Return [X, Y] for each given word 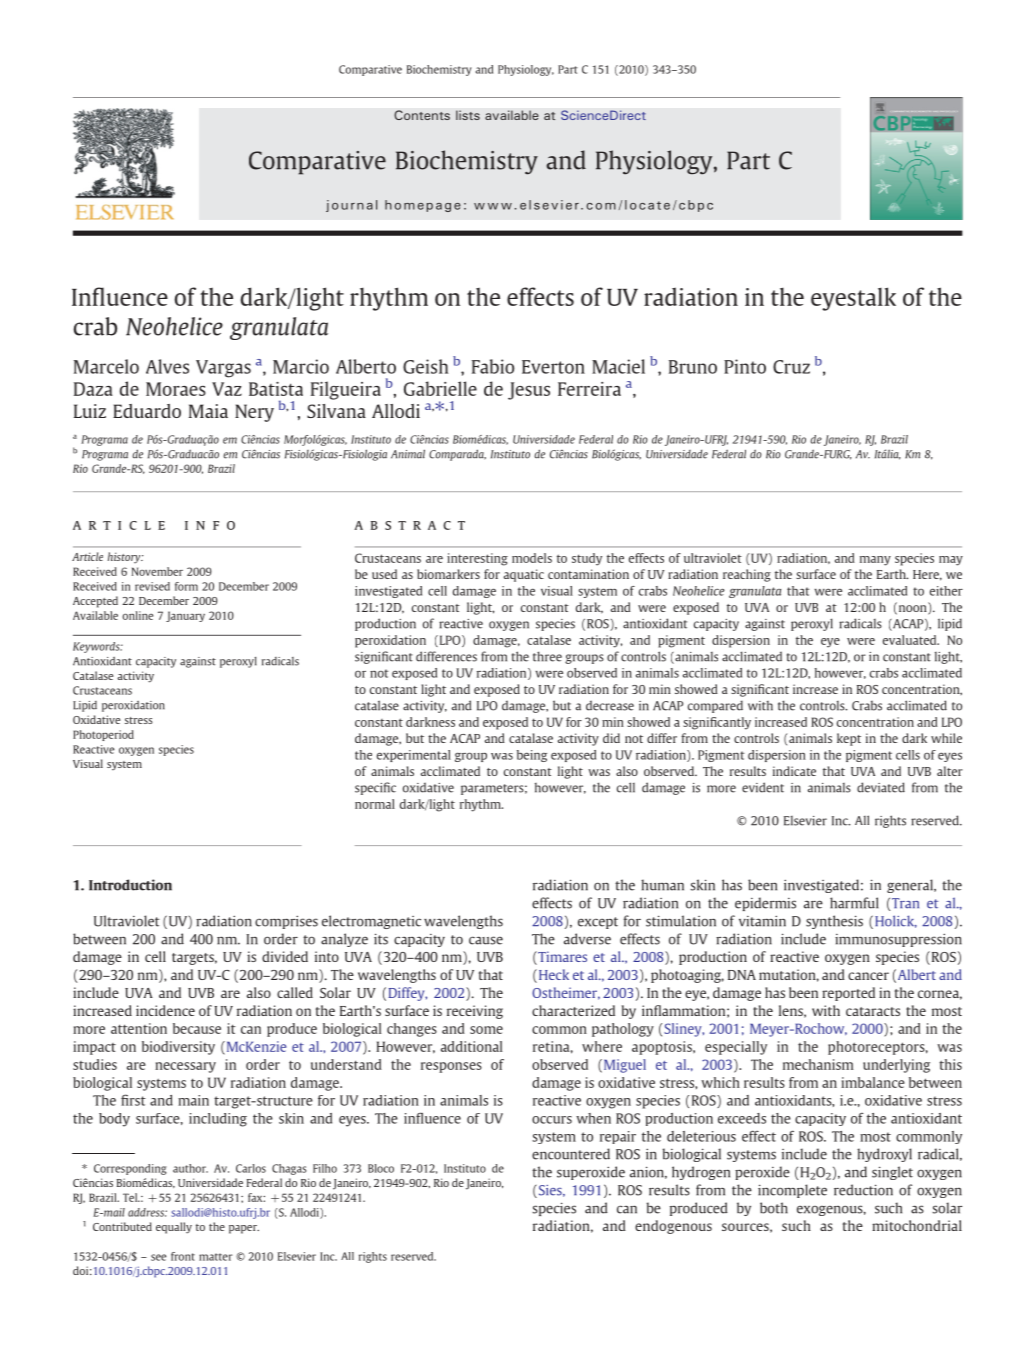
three [547, 656]
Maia [208, 411]
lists [468, 115]
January [185, 616]
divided [285, 956]
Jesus [529, 391]
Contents [422, 115]
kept [849, 739]
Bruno [693, 367]
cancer [868, 976]
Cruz [791, 367]
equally [174, 1228]
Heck [552, 976]
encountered [571, 1154]
